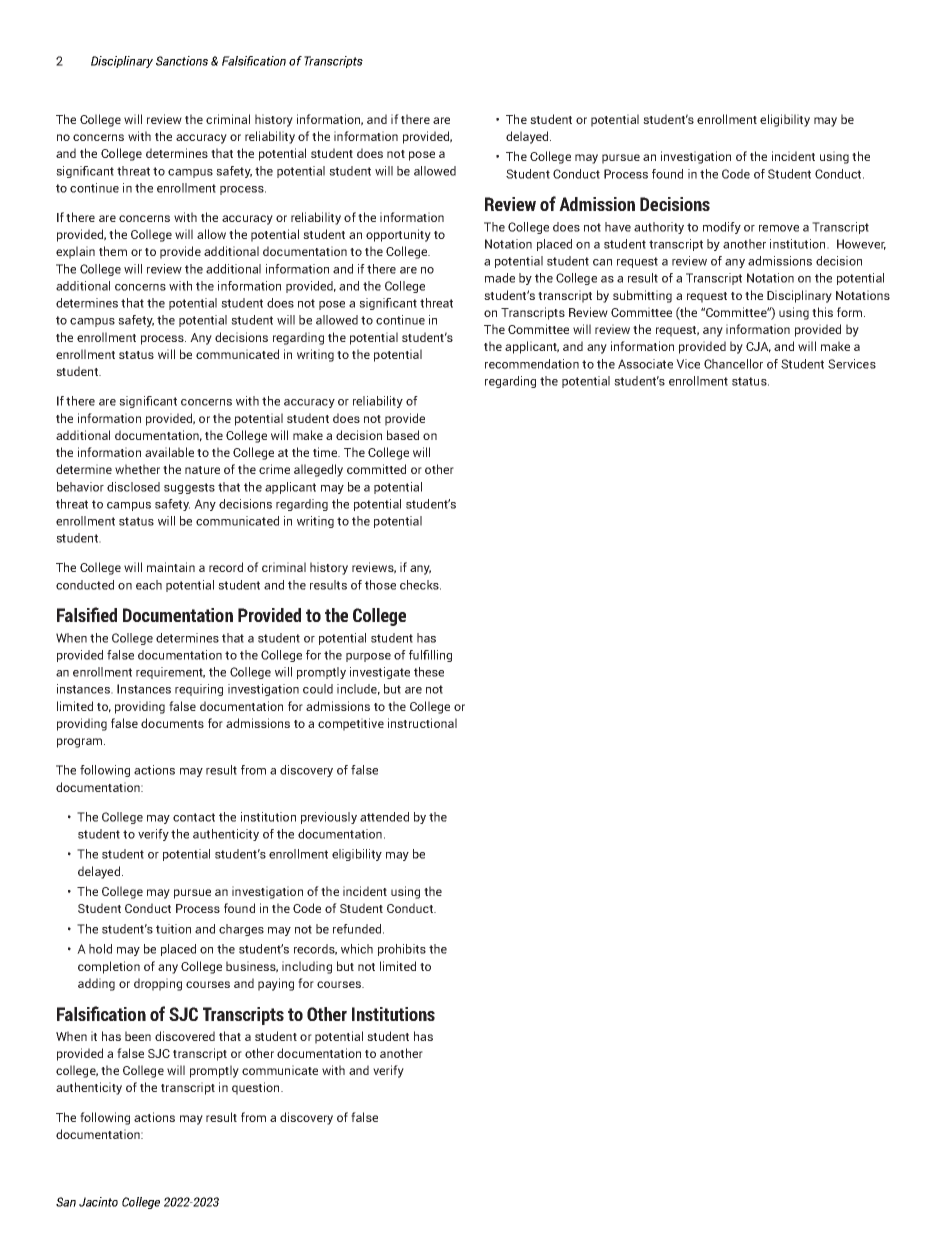  I want to click on remove, so click(779, 228).
